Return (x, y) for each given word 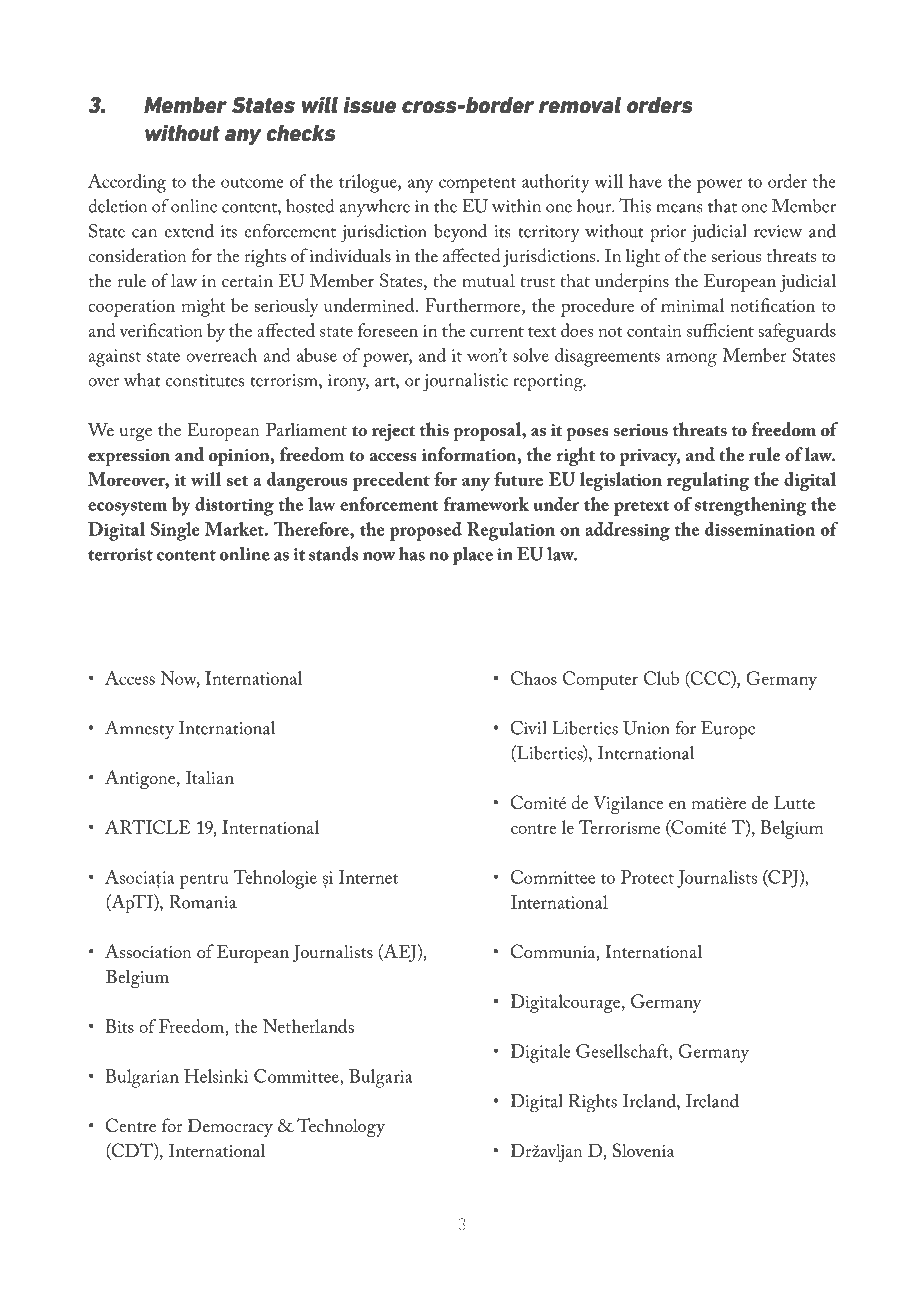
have (645, 181)
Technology (341, 1127)
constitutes (205, 380)
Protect (647, 877)
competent (477, 185)
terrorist (120, 554)
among (691, 360)
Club (661, 678)
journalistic (465, 382)
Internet (368, 877)
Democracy (230, 1127)
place (473, 556)
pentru (204, 881)
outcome (252, 183)
